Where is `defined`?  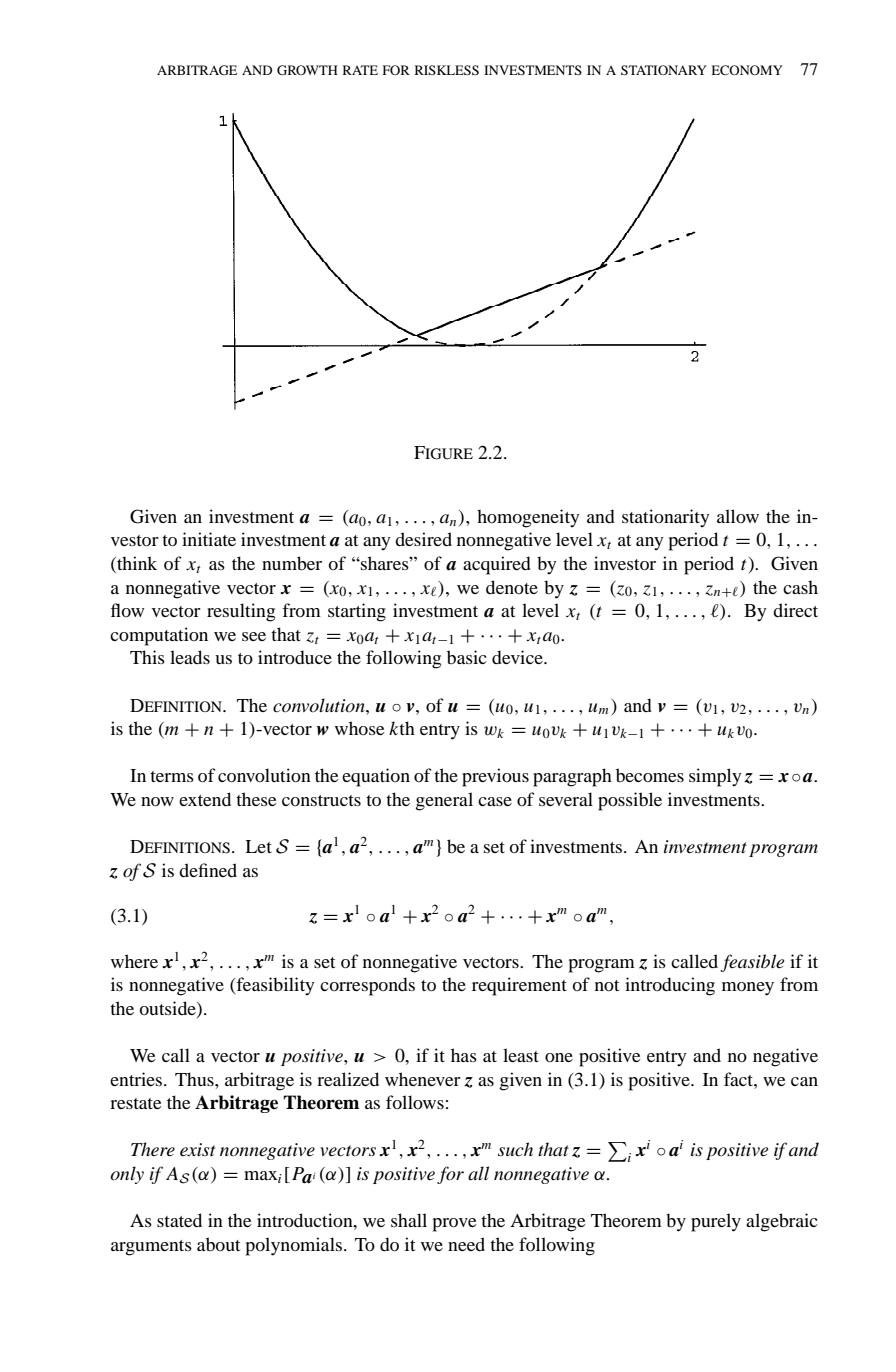 defined is located at coordinates (208, 870).
